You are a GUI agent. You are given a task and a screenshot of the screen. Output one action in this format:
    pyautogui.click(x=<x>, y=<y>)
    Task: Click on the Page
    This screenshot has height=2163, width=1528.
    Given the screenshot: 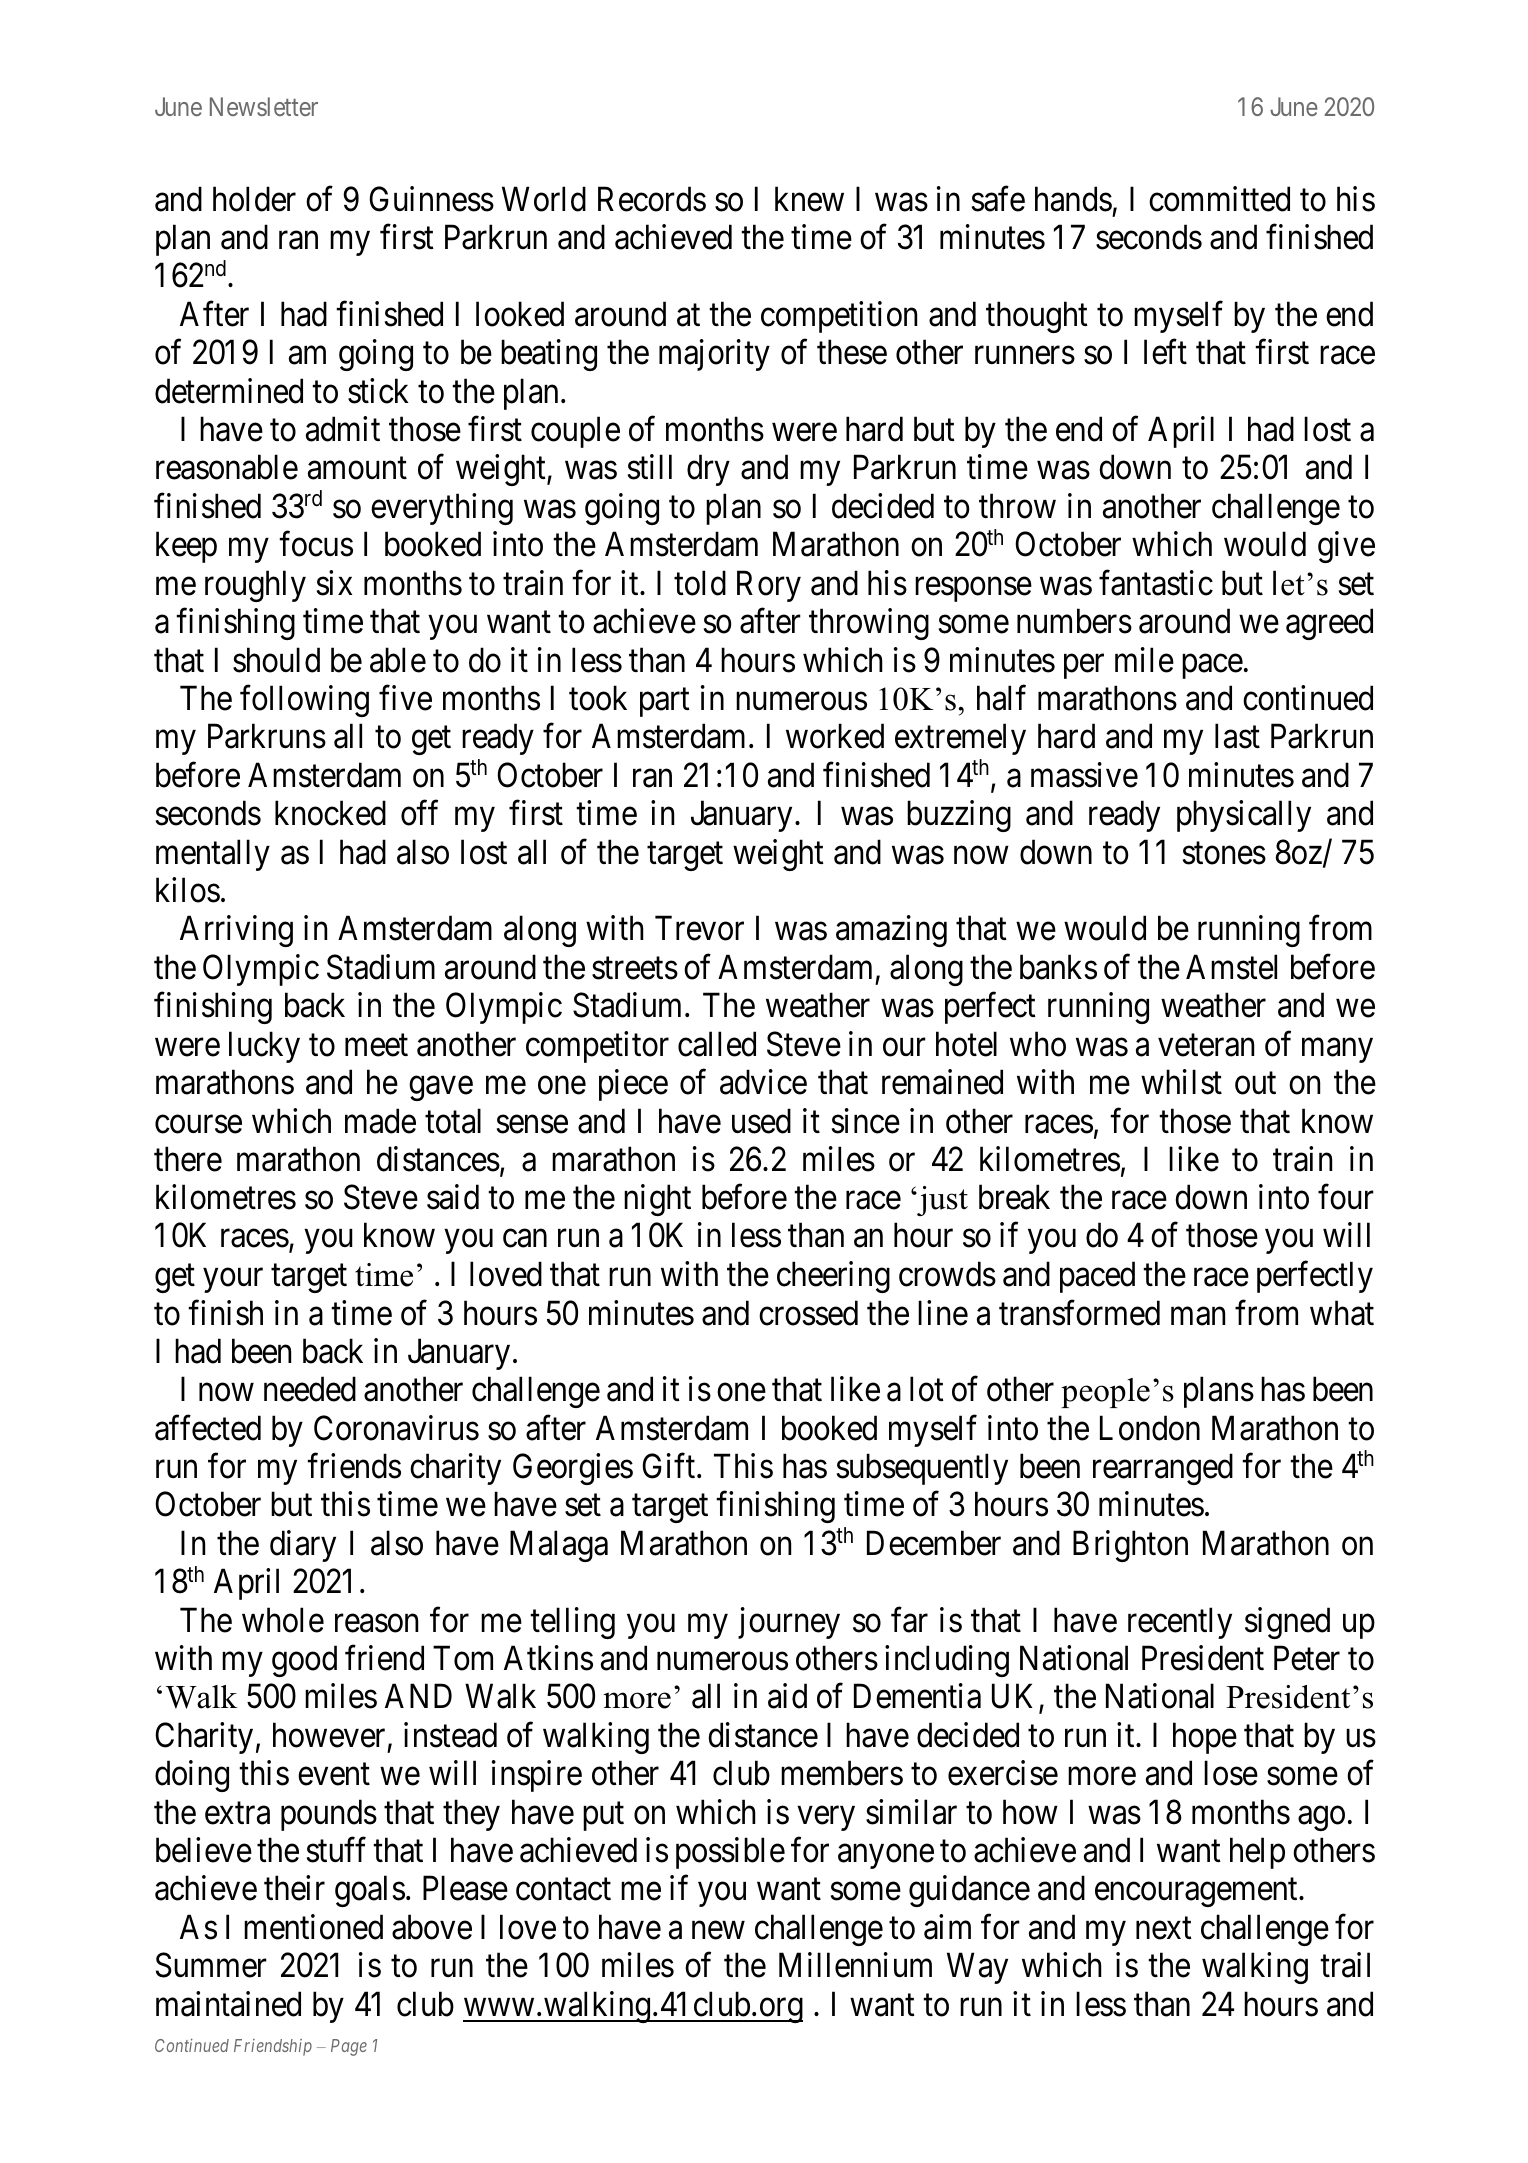 What is the action you would take?
    pyautogui.click(x=349, y=2047)
